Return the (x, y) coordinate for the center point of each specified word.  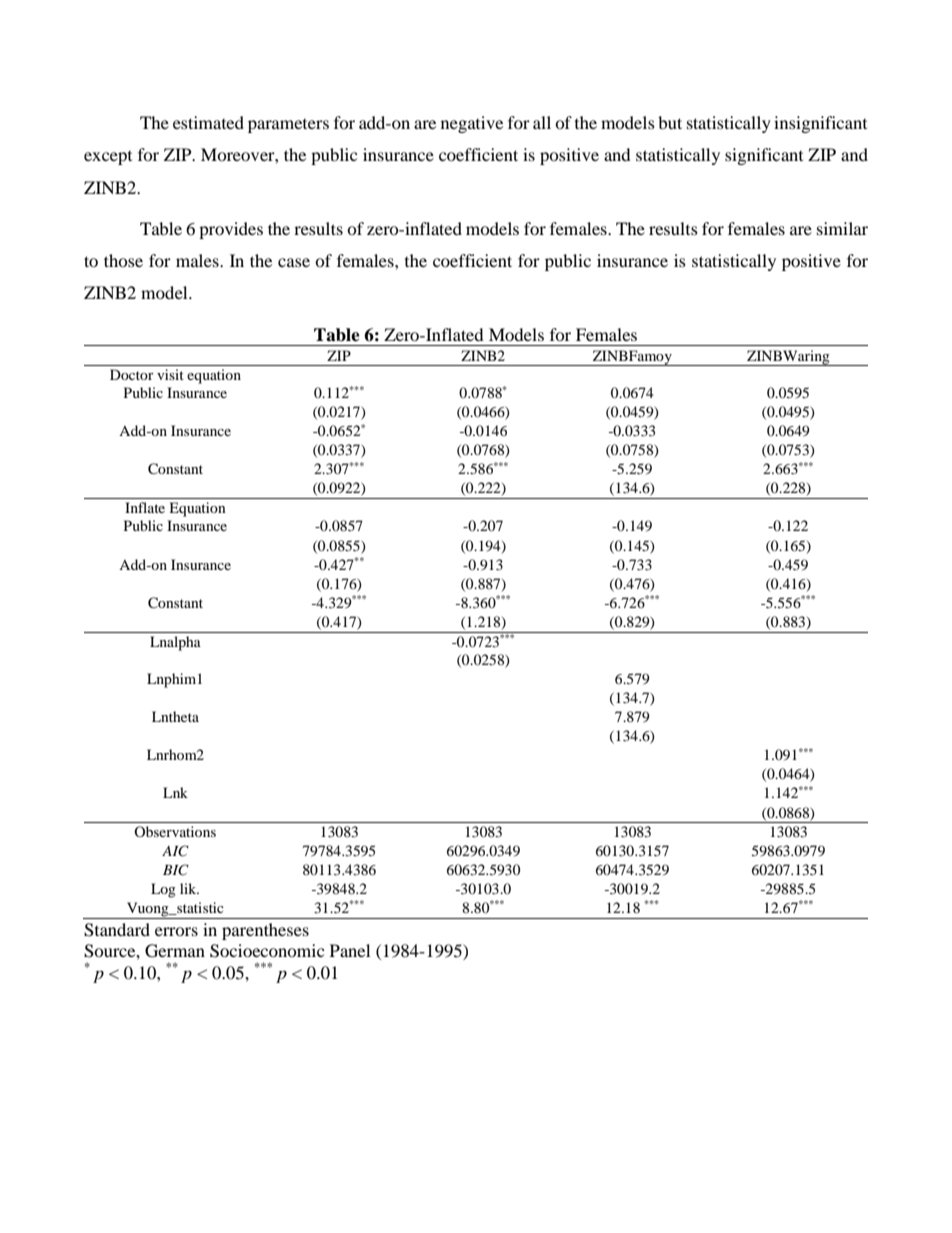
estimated (208, 122)
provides (231, 230)
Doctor (132, 374)
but (670, 122)
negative (472, 124)
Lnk (175, 792)
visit (170, 374)
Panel (350, 950)
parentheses (265, 931)
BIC (176, 870)
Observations (175, 831)
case (294, 262)
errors (176, 931)
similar (842, 228)
